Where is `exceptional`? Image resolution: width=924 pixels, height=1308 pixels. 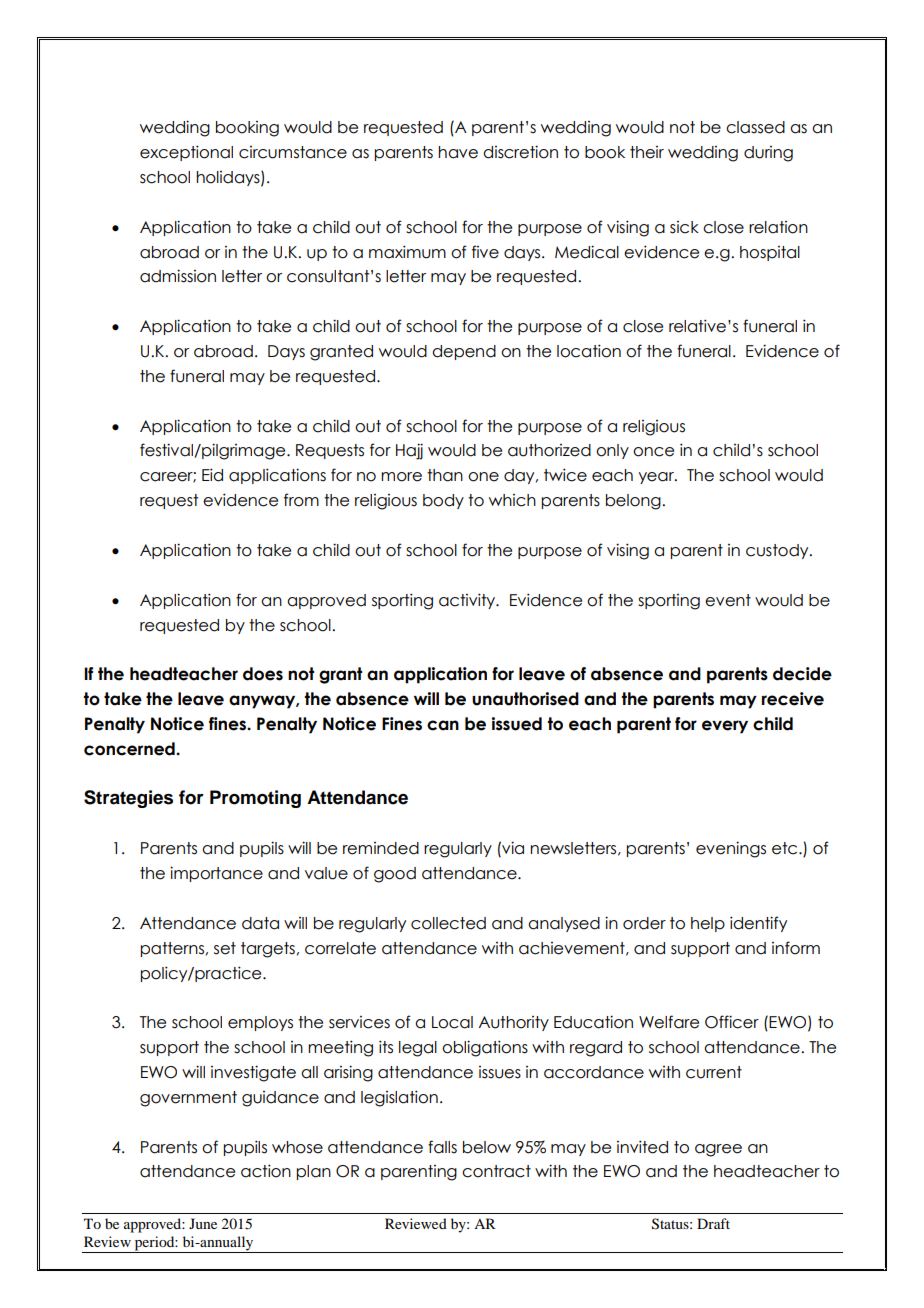
exceptional is located at coordinates (186, 153).
